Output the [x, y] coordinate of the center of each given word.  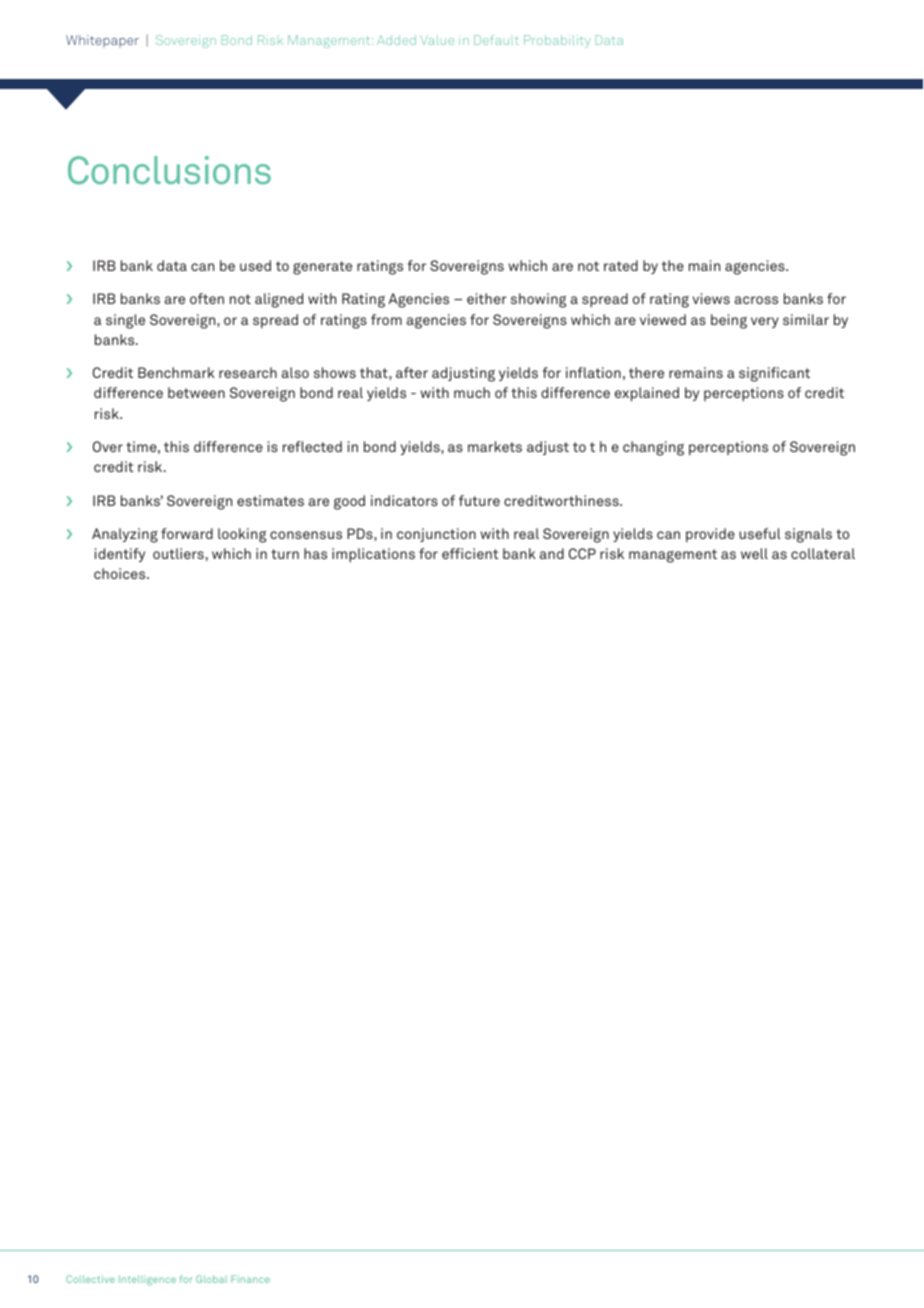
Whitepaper [102, 41]
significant [774, 374]
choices [121, 573]
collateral [823, 553]
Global [211, 1279]
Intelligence [147, 1280]
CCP [582, 553]
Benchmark [176, 372]
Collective [90, 1279]
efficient [470, 553]
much [472, 392]
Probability [557, 41]
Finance [250, 1279]
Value [437, 40]
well [754, 553]
